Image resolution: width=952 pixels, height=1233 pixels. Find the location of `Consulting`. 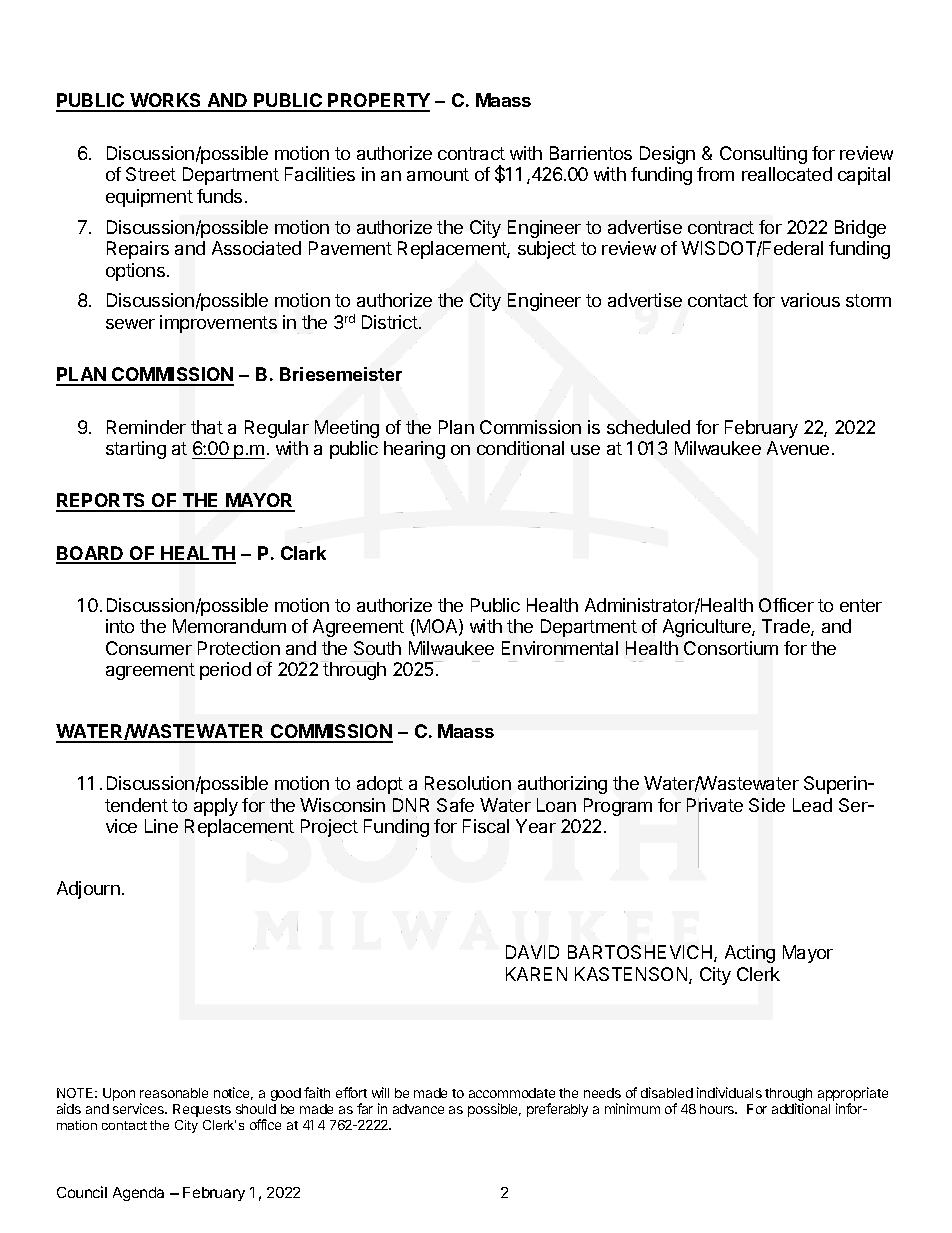

Consulting is located at coordinates (763, 155).
